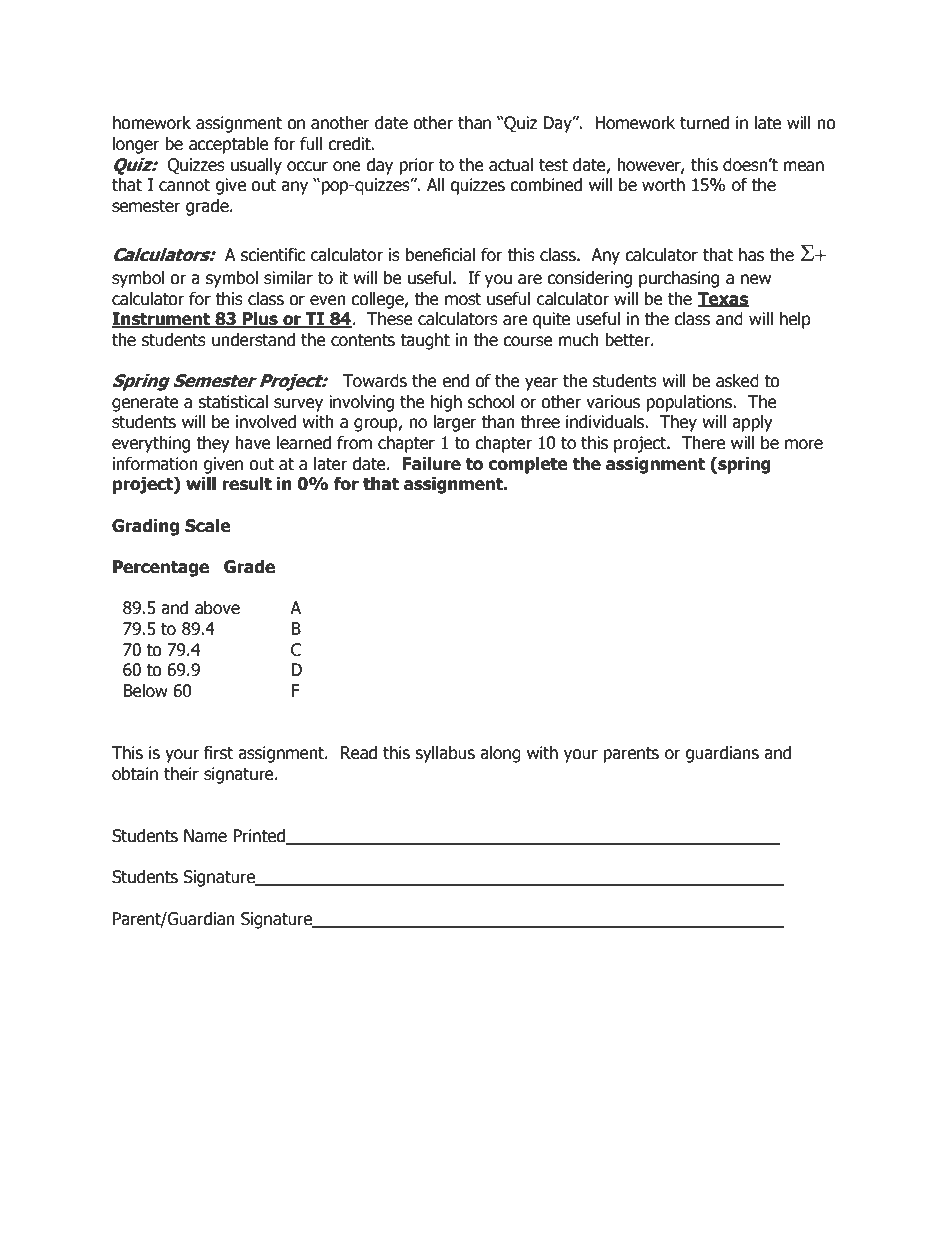  Describe the element at coordinates (703, 443) in the page. I see `There` at that location.
